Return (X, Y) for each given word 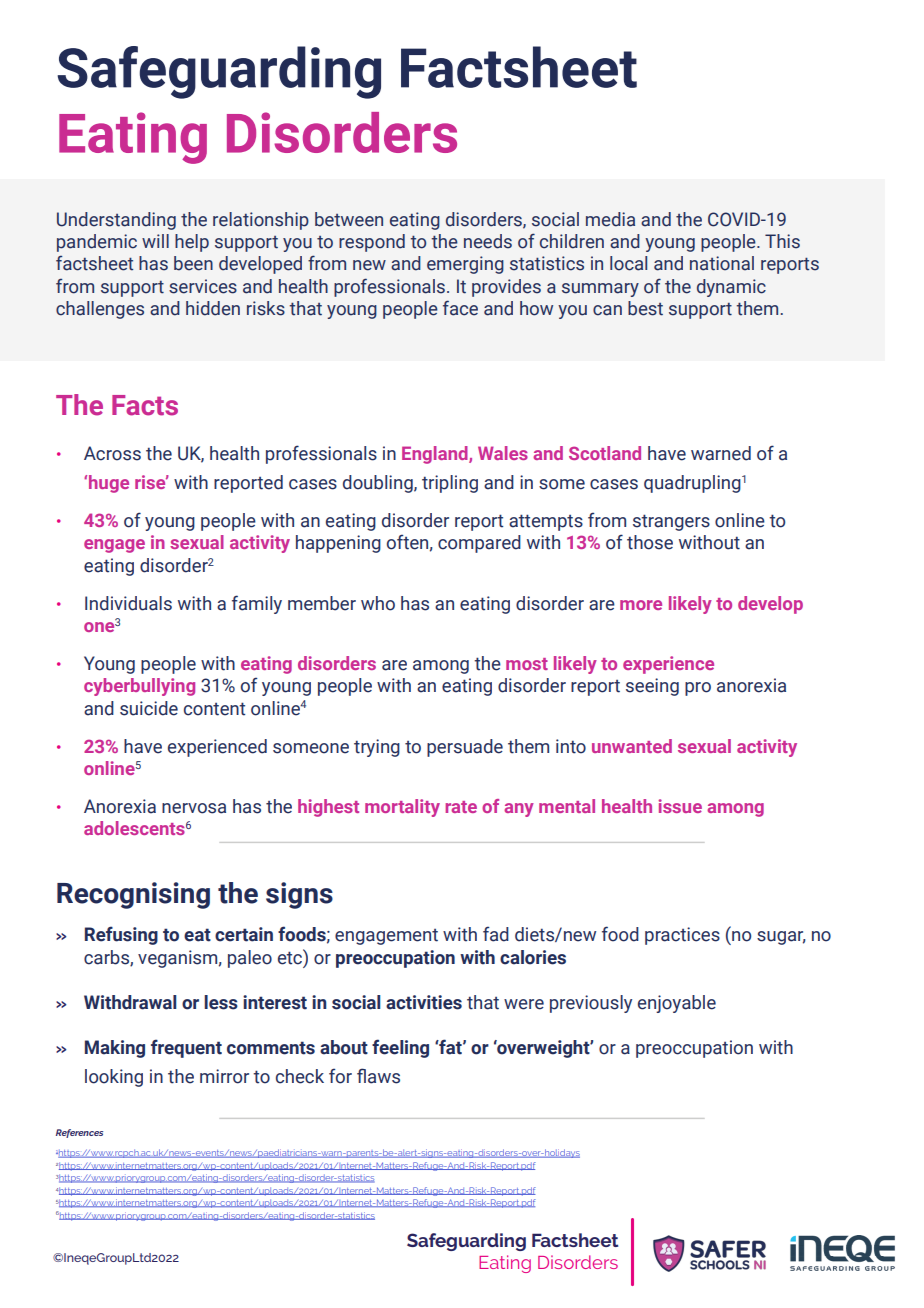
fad (496, 934)
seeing (652, 687)
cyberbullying (139, 687)
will (155, 241)
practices (682, 936)
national (722, 263)
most (527, 664)
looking (114, 1078)
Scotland (605, 453)
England (436, 455)
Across (112, 453)
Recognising (133, 895)
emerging (465, 265)
